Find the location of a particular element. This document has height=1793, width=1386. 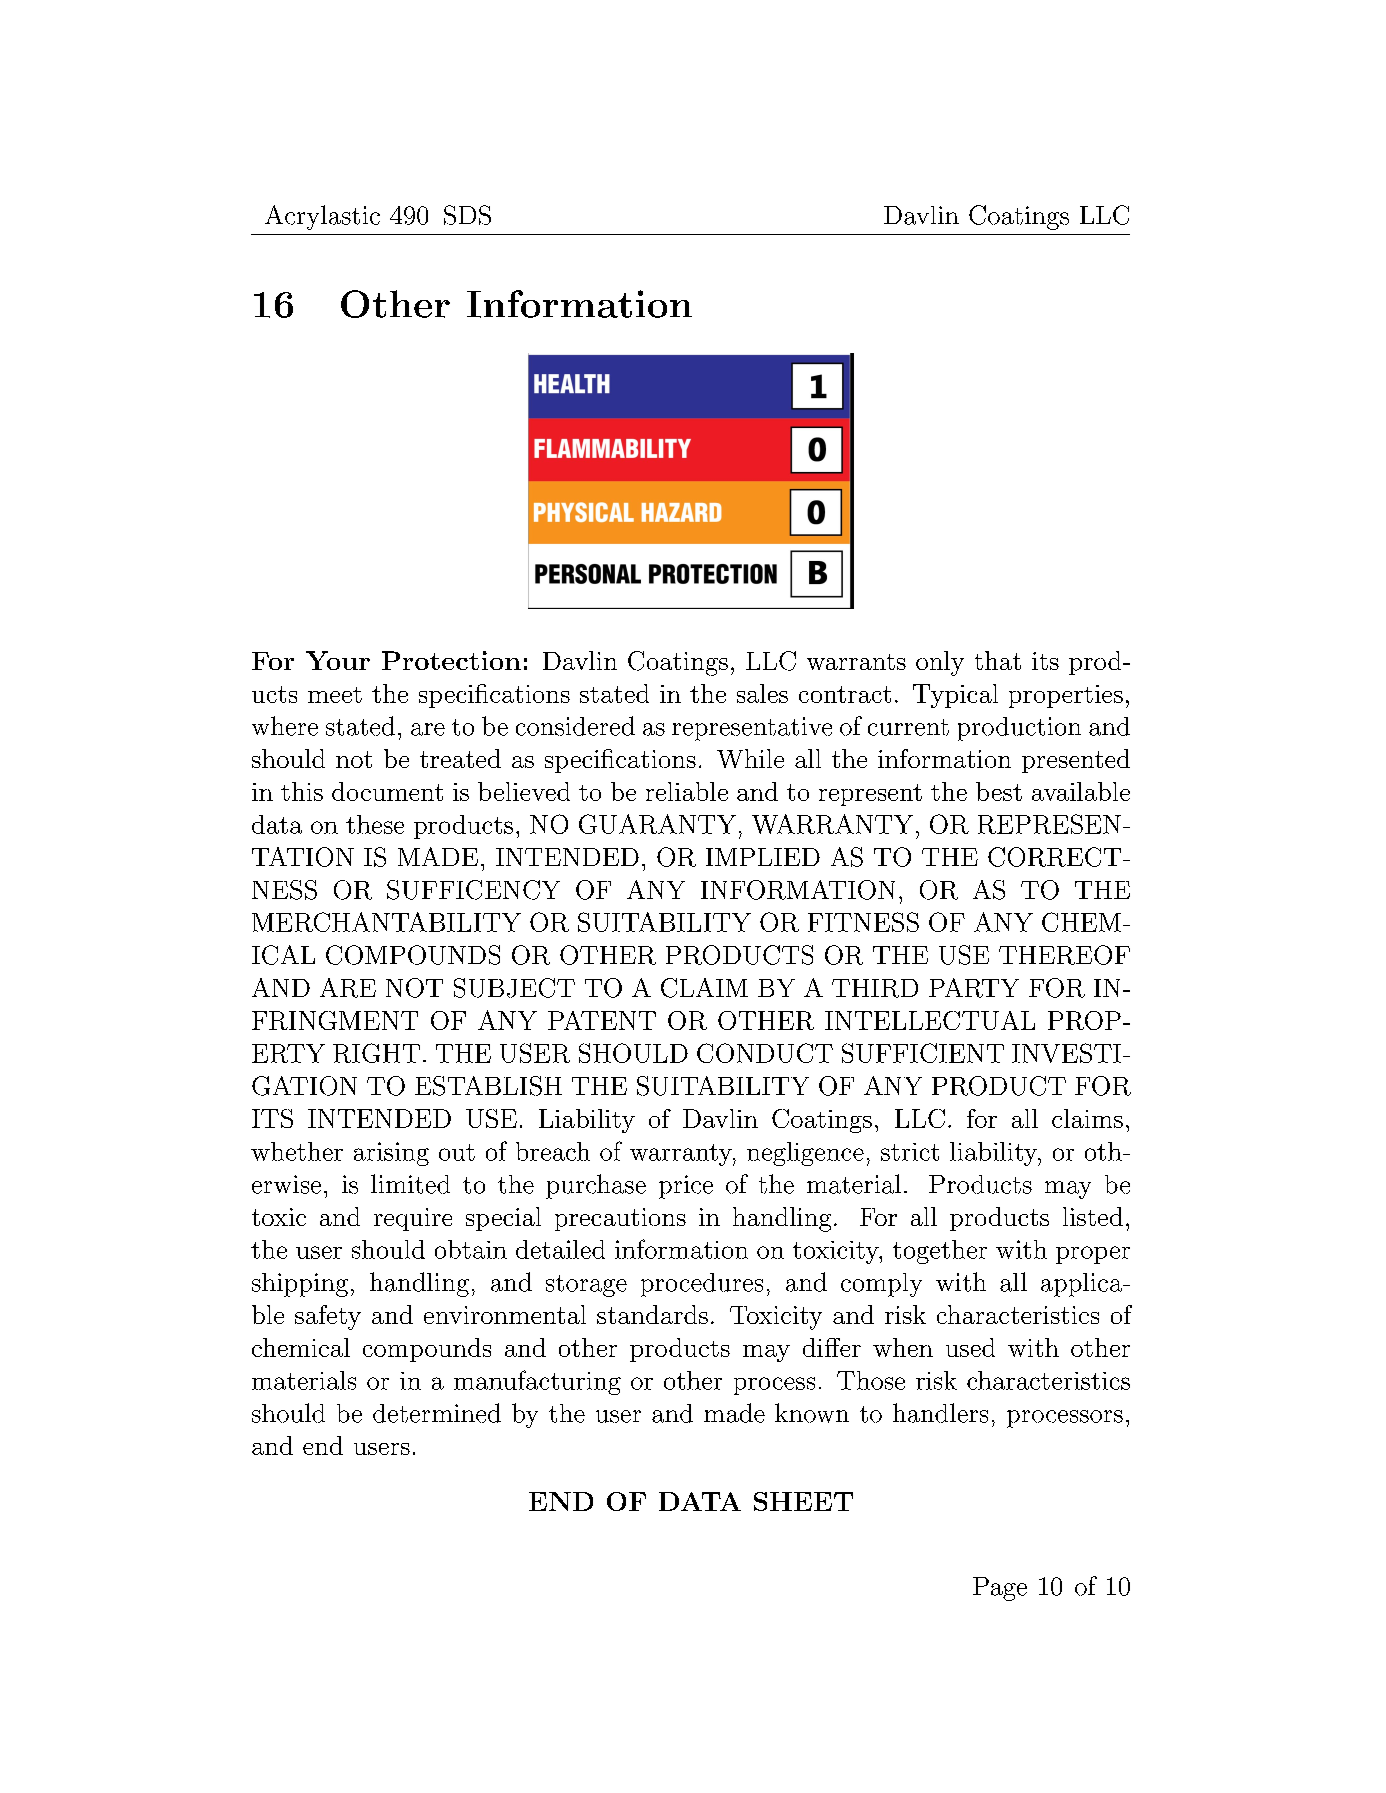

SHEET is located at coordinates (803, 1501).
